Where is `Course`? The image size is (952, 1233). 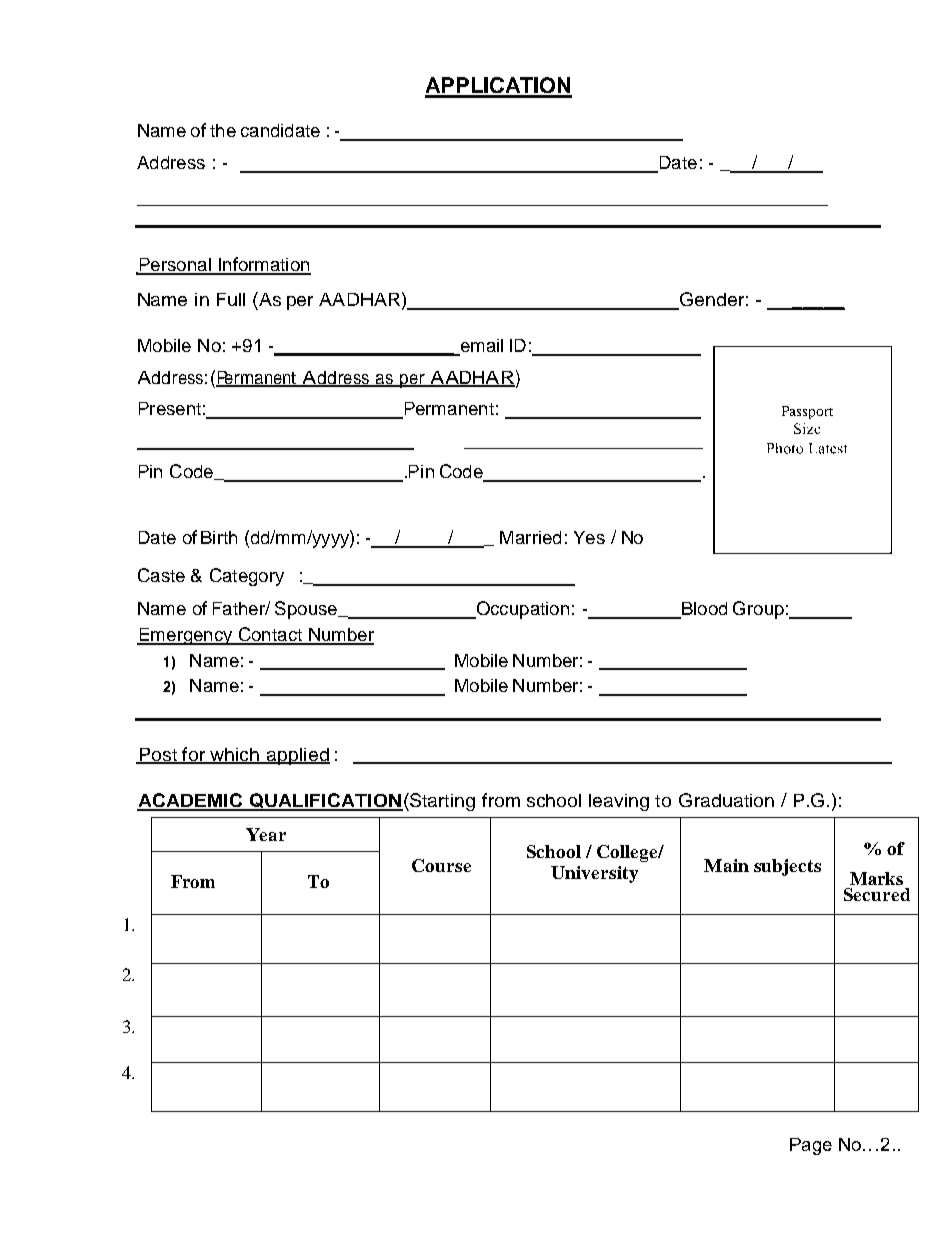
Course is located at coordinates (441, 865).
